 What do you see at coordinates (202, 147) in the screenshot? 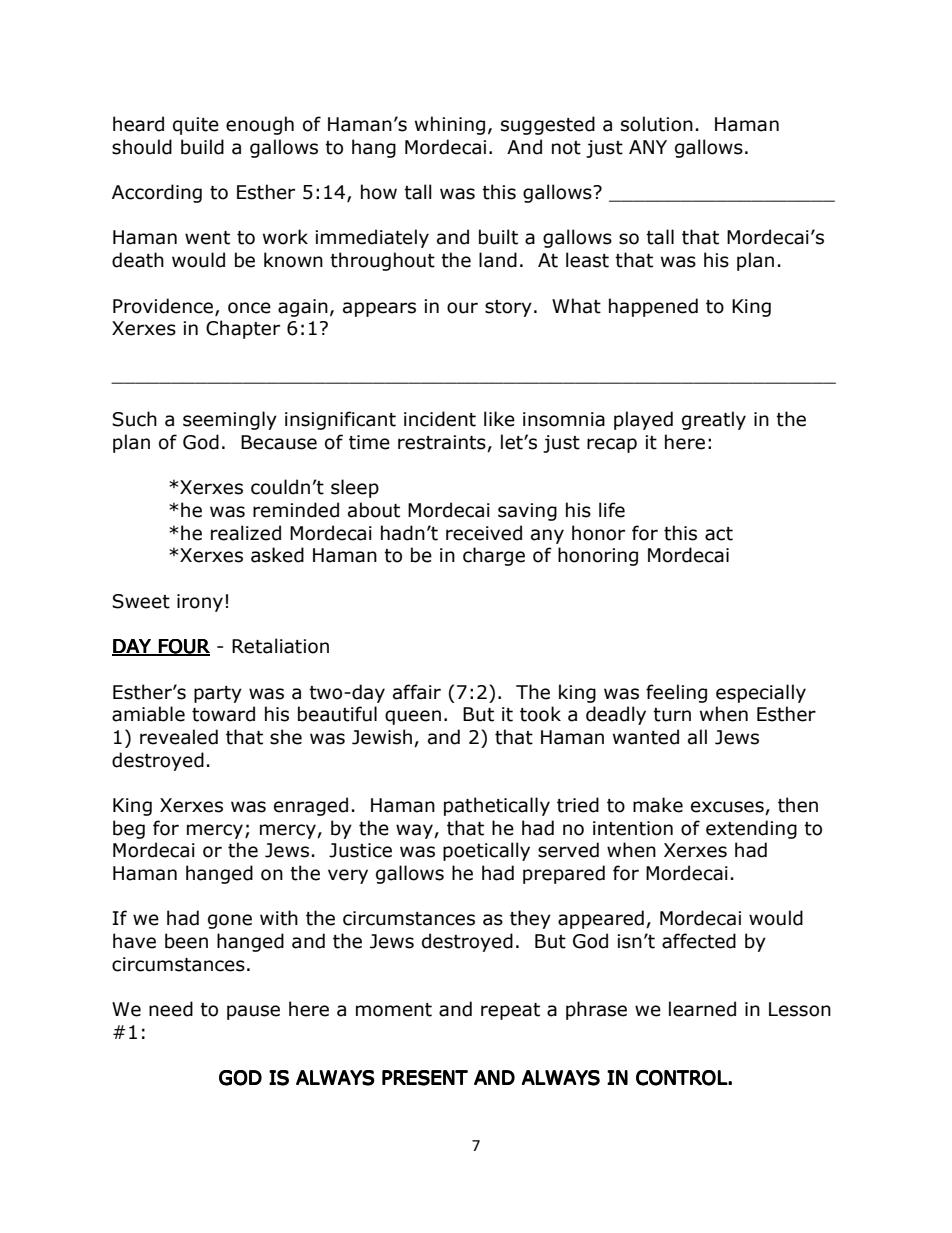
I see `build` at bounding box center [202, 147].
